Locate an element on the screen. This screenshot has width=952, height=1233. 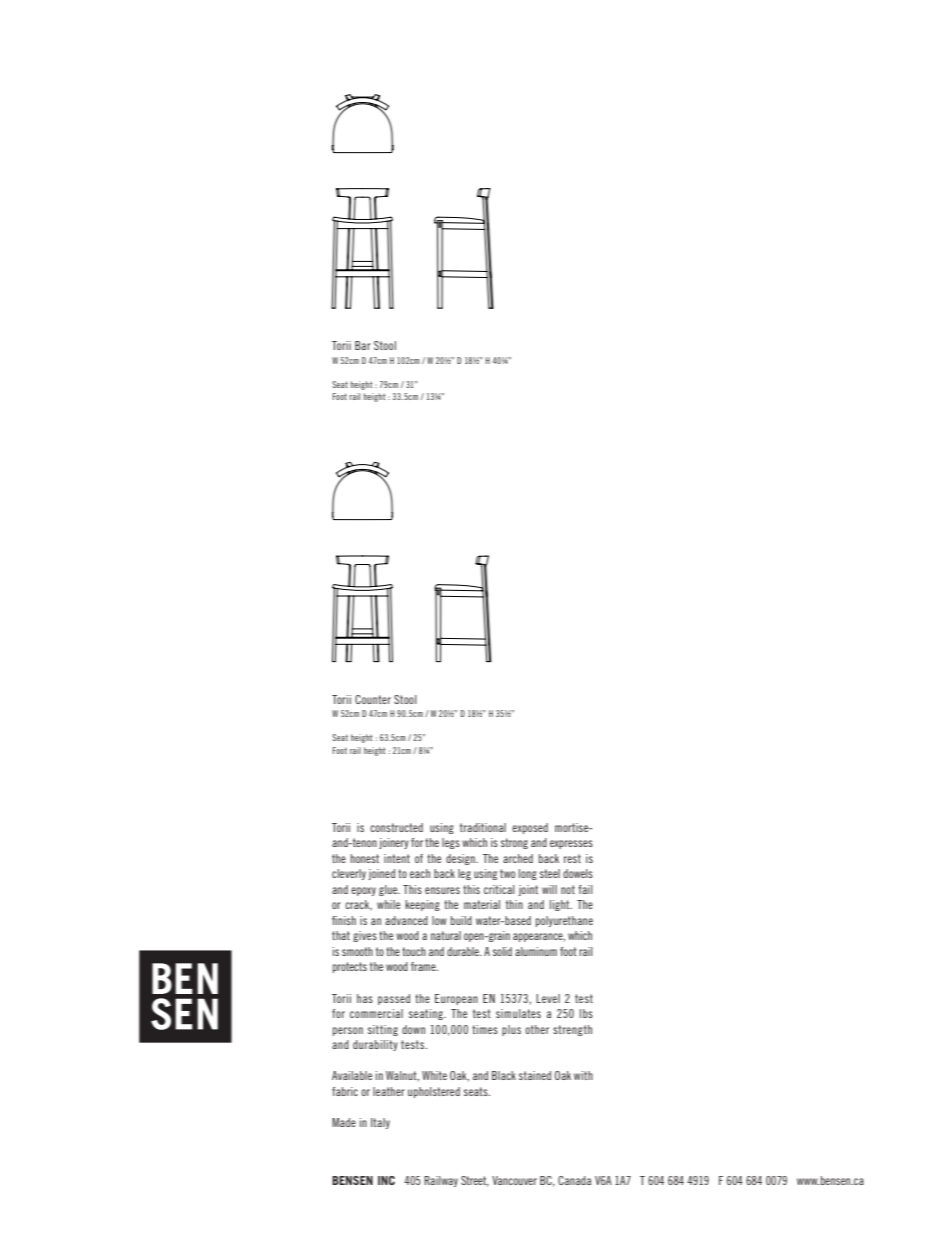
exposed is located at coordinates (530, 828).
